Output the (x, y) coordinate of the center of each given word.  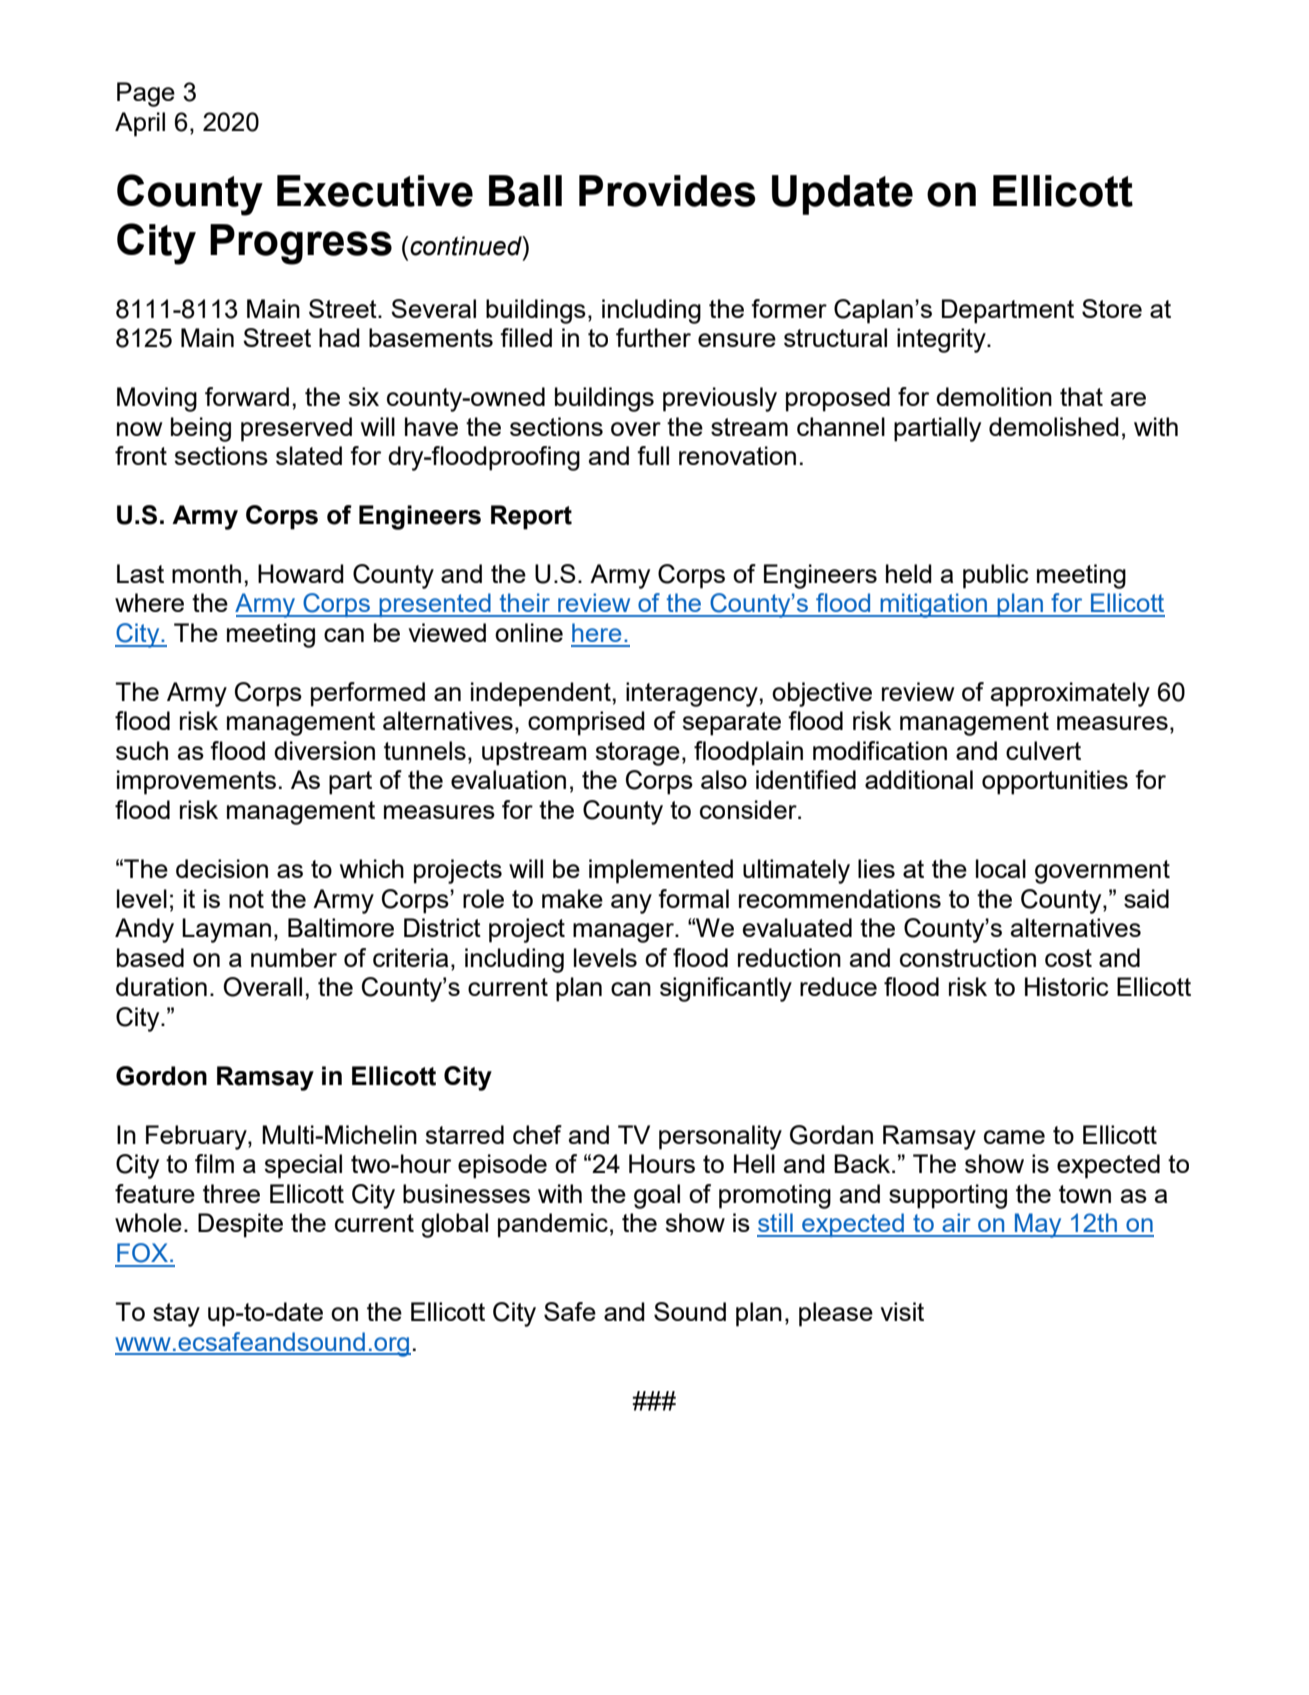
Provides (667, 191)
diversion (324, 750)
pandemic (553, 1225)
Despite (240, 1225)
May (1038, 1225)
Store (1112, 308)
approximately (1070, 694)
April (140, 124)
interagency (692, 694)
